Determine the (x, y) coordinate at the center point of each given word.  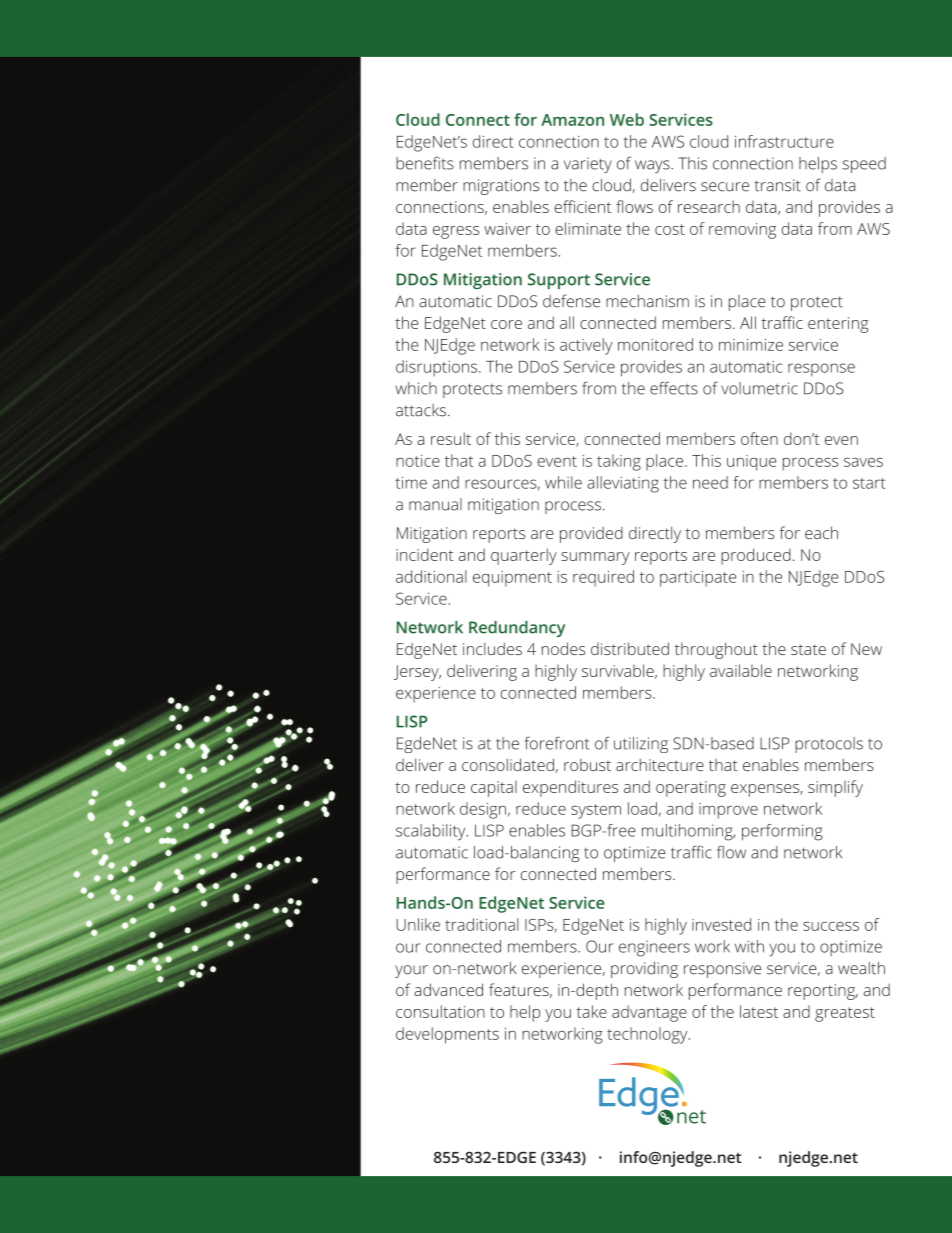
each (821, 532)
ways (653, 166)
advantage (649, 1013)
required (603, 578)
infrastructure (784, 141)
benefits (425, 163)
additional (431, 576)
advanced (448, 989)
